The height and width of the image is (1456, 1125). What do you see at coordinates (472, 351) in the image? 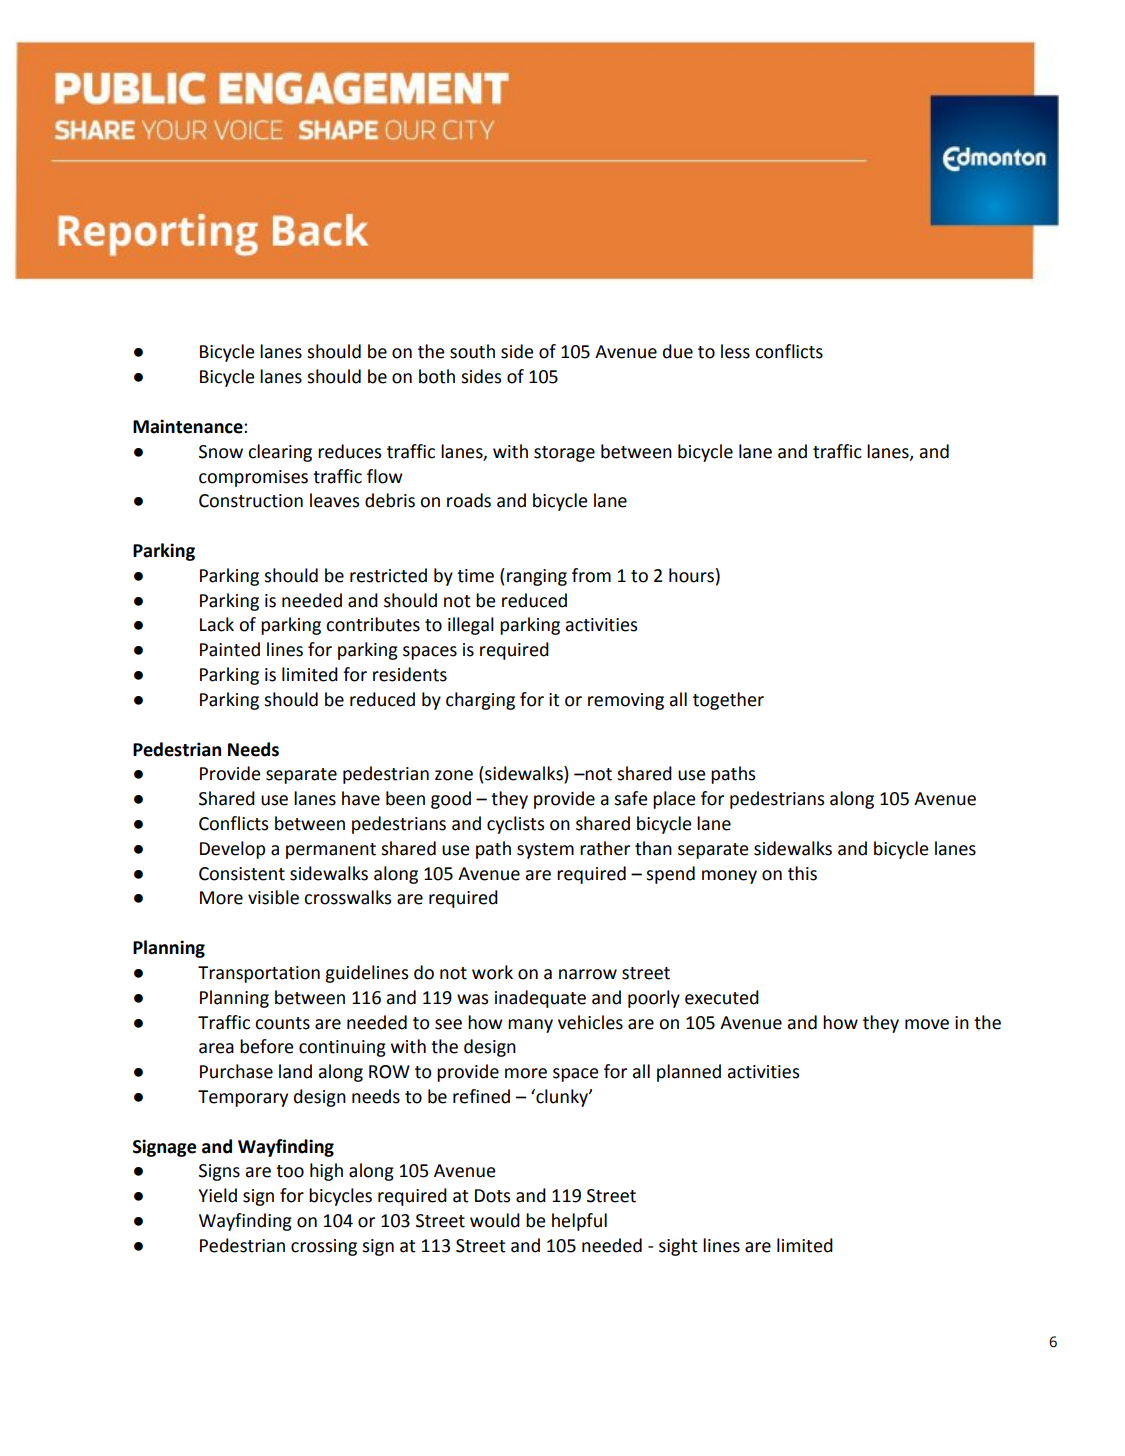
I see `south` at bounding box center [472, 351].
